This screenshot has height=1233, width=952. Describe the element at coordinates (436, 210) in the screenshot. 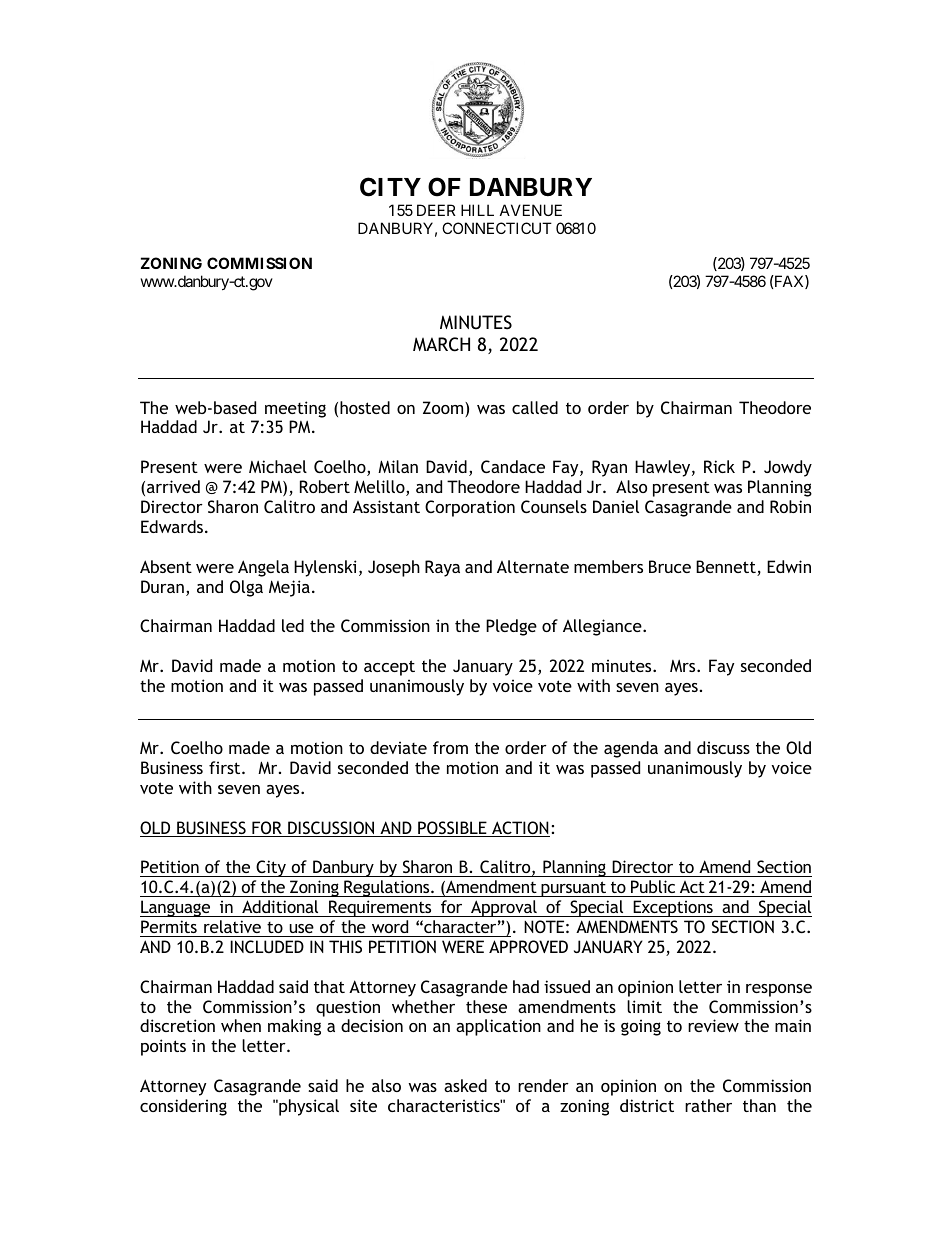

I see `DEER` at that location.
